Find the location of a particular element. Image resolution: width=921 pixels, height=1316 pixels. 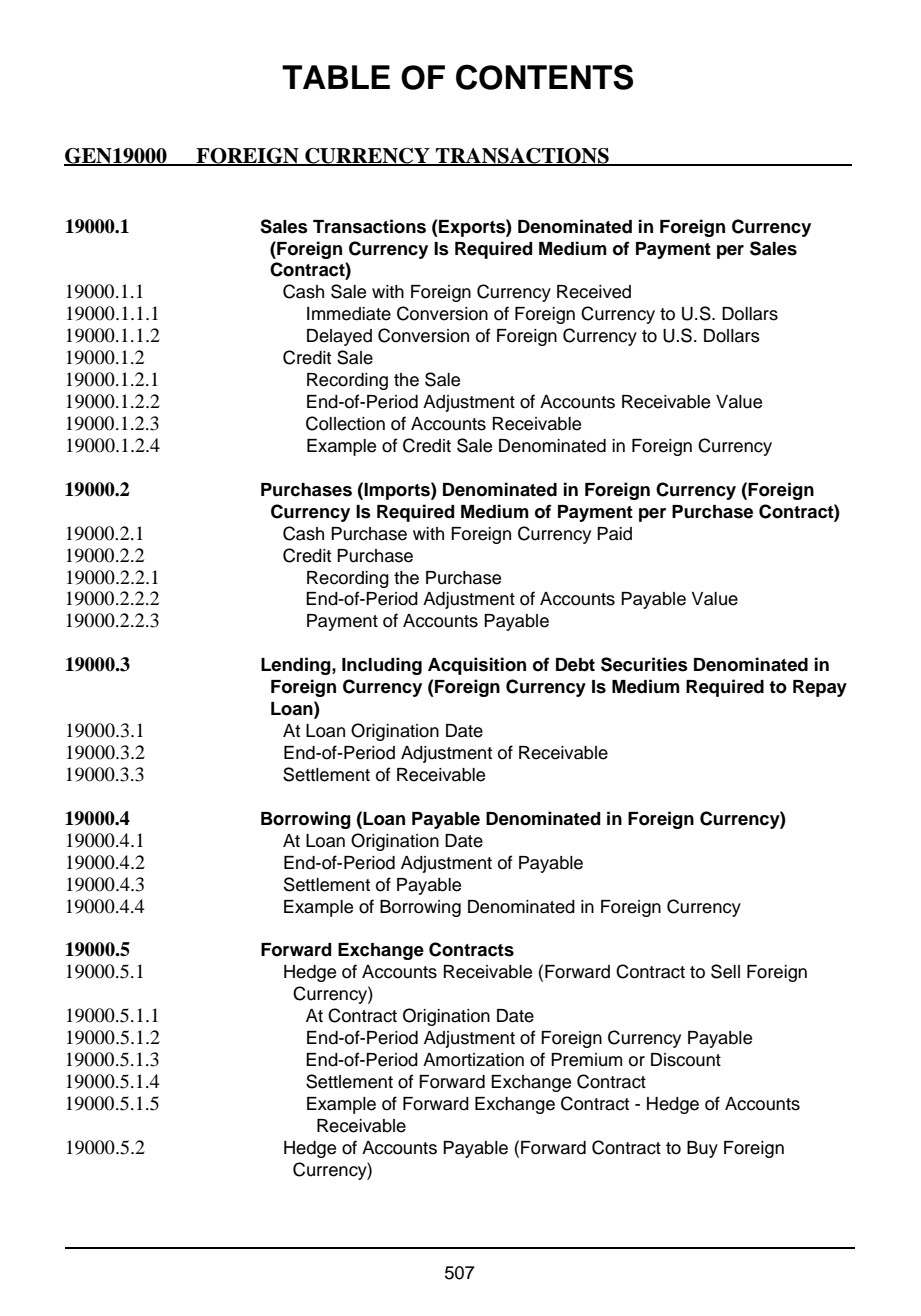

Debt is located at coordinates (575, 665).
